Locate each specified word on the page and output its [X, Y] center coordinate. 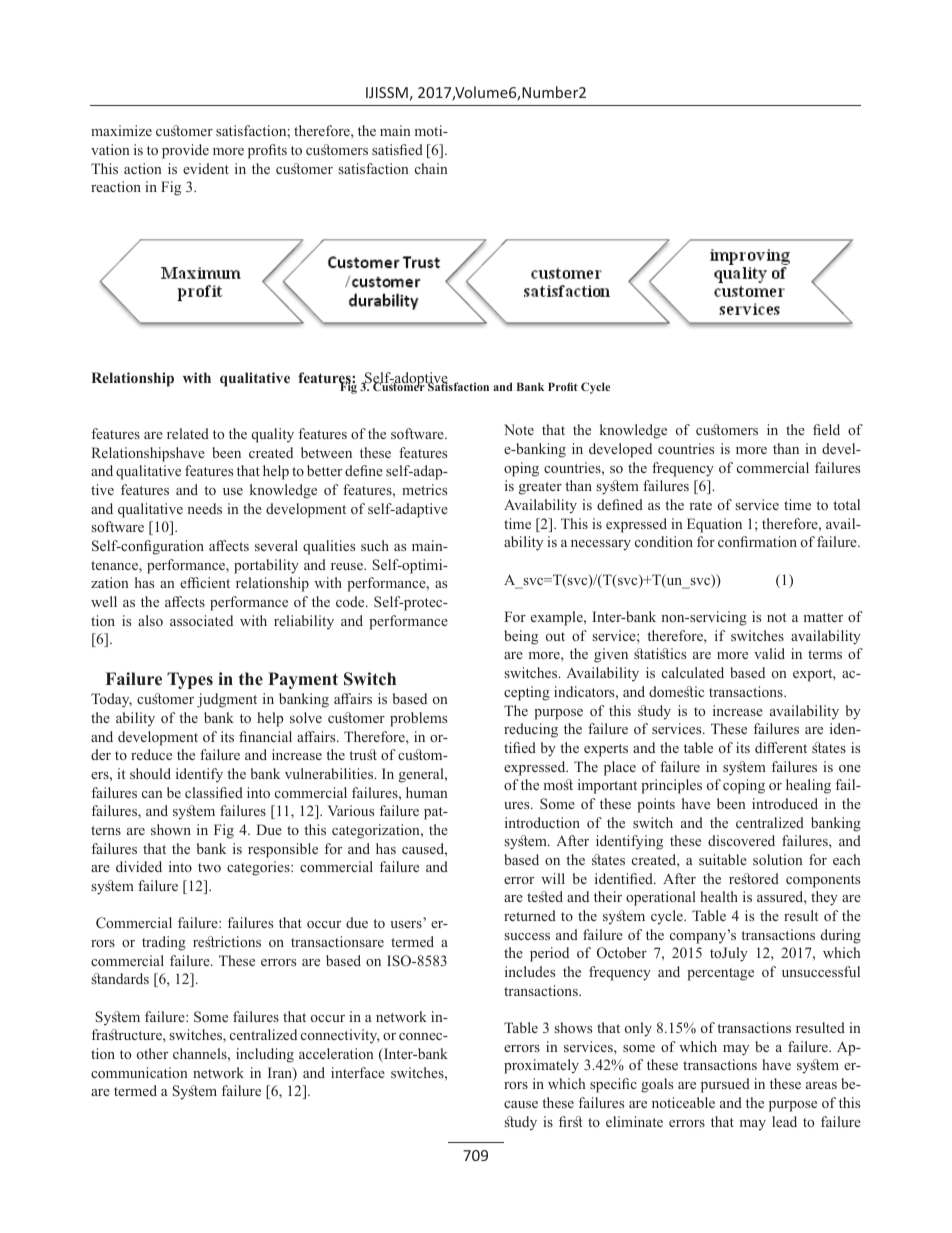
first [571, 1121]
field [826, 429]
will [553, 878]
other [152, 1053]
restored [754, 878]
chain [431, 168]
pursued [725, 1085]
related [188, 433]
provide [185, 151]
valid [769, 653]
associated [201, 620]
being [521, 637]
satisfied [397, 149]
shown [171, 829]
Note [519, 429]
